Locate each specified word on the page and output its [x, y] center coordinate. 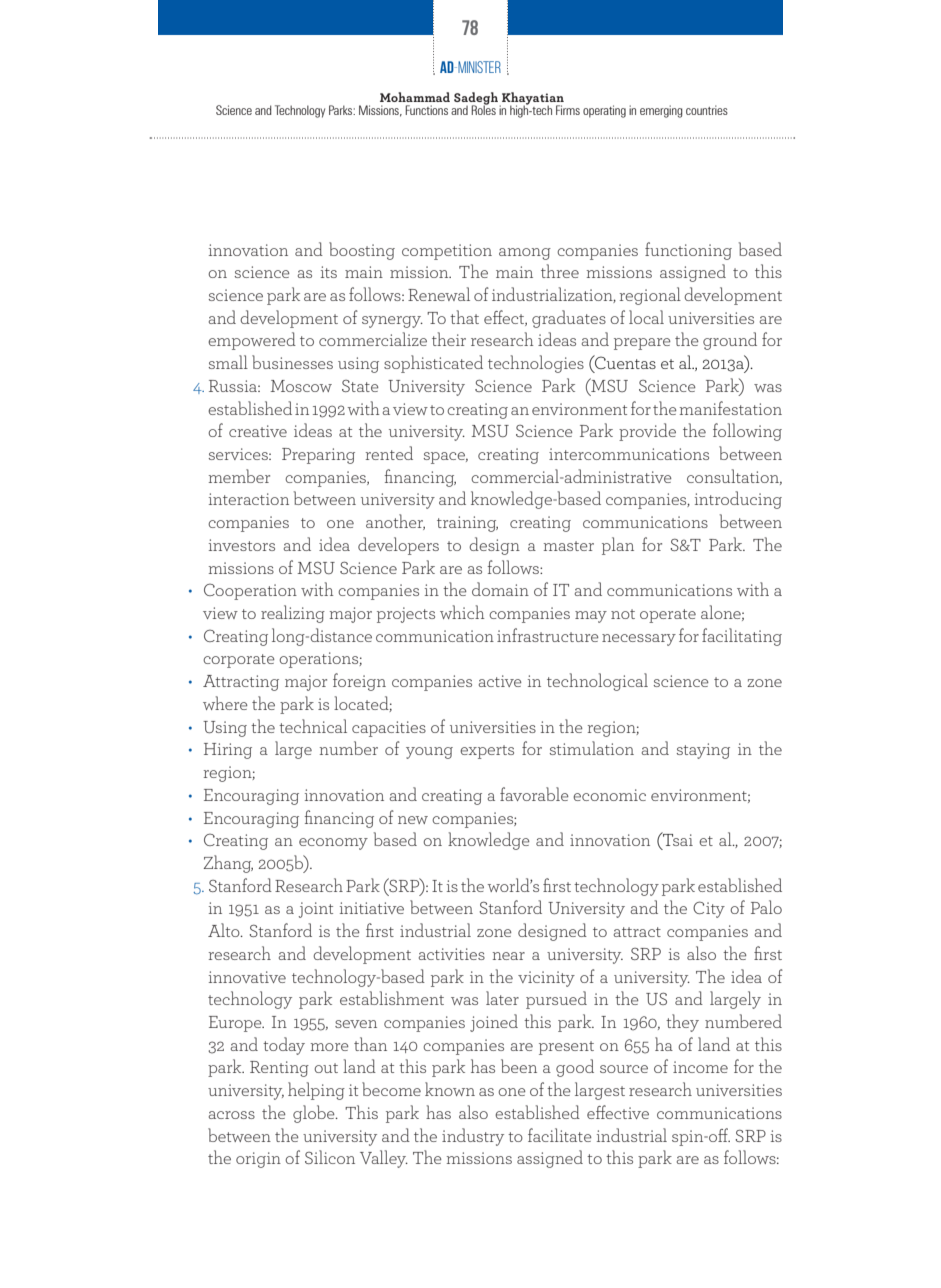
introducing [738, 500]
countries [707, 110]
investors [242, 545]
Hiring [228, 751]
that [464, 317]
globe [315, 1114]
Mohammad [415, 97]
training [467, 524]
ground [730, 341]
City [709, 909]
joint [316, 910]
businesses [292, 362]
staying [703, 751]
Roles [483, 109]
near [509, 956]
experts [487, 752]
